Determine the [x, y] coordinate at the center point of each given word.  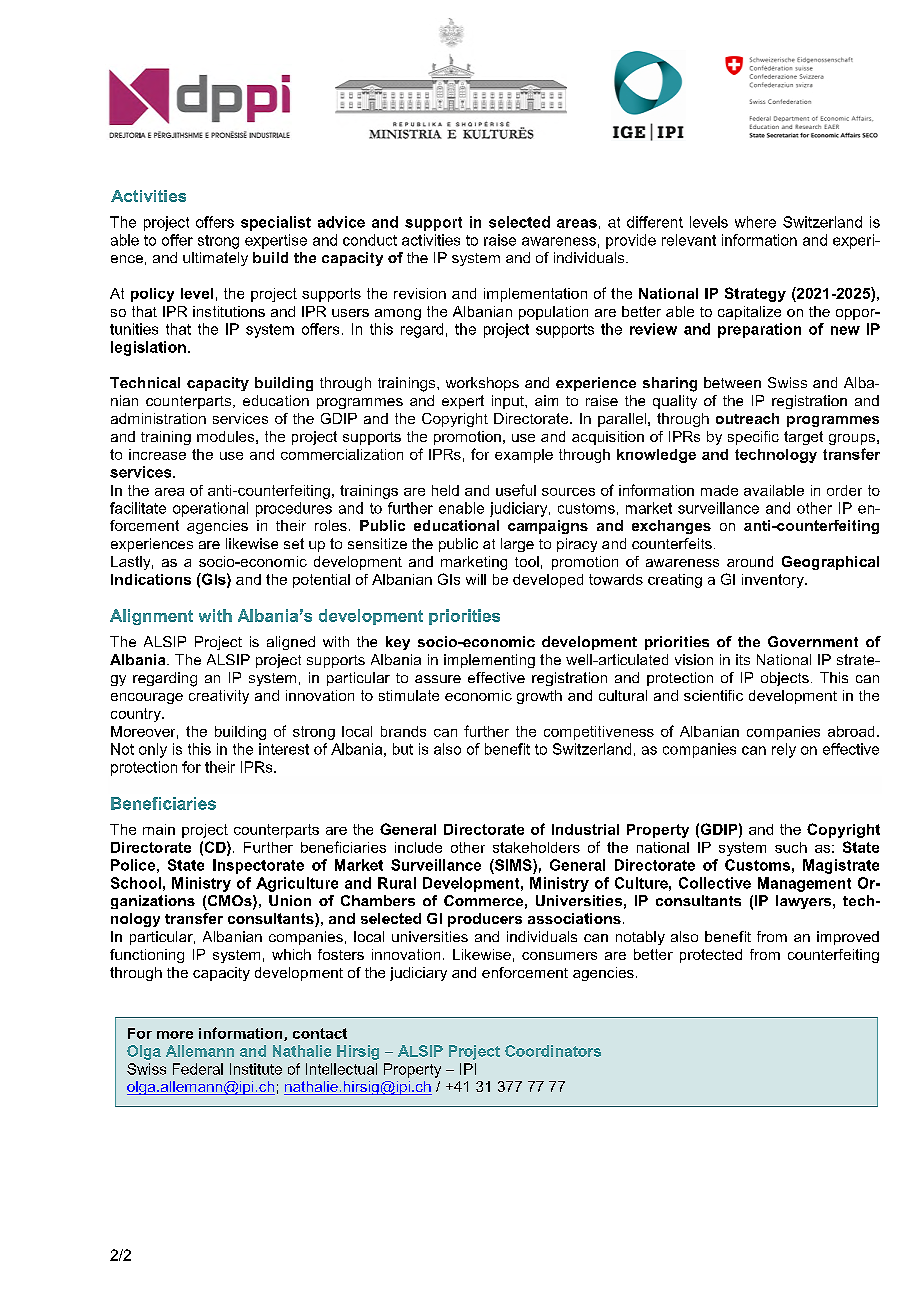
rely [784, 750]
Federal [198, 1069]
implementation [535, 295]
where [755, 222]
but [403, 749]
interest [284, 749]
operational [210, 509]
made [719, 490]
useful [516, 490]
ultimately [215, 259]
